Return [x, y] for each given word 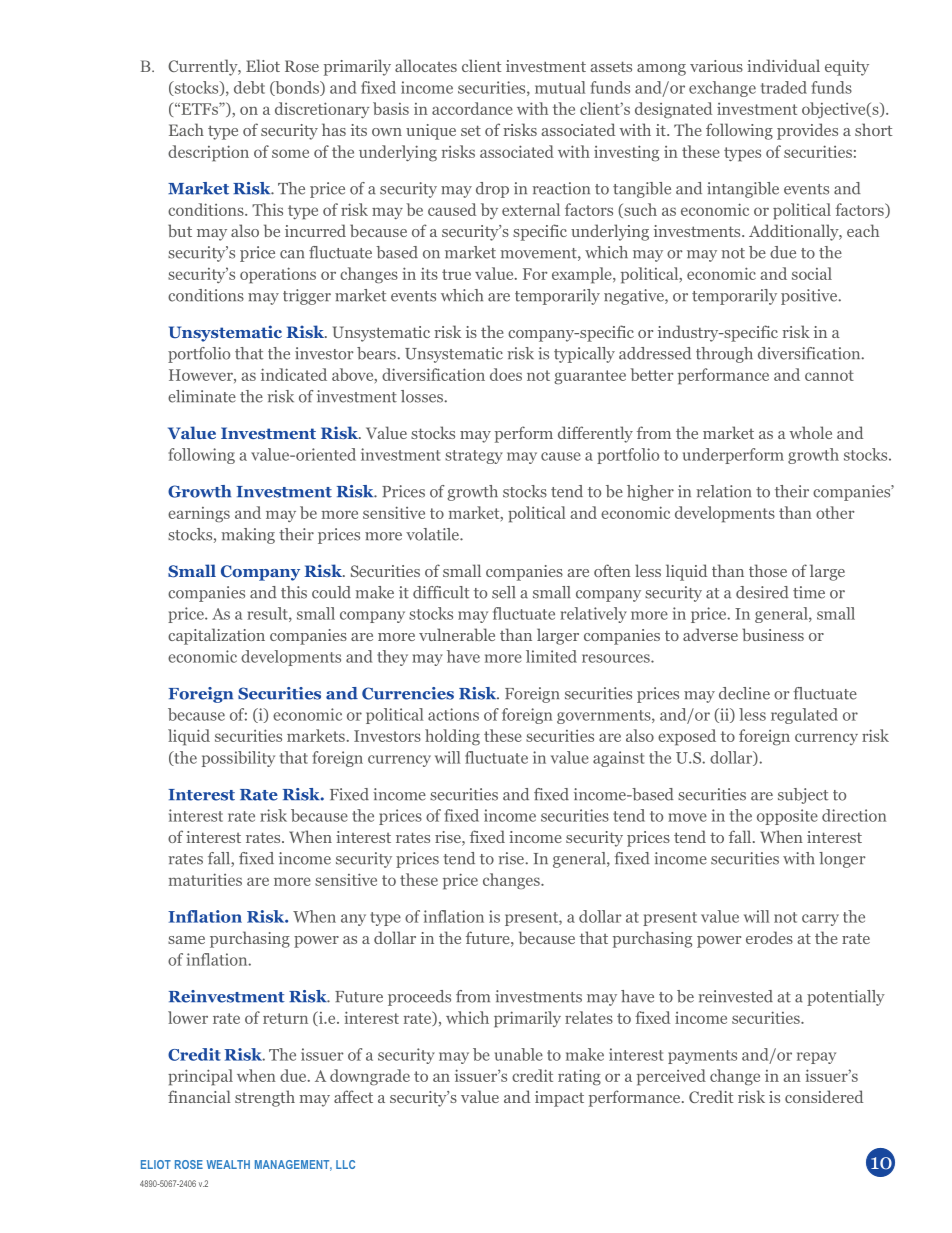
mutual [560, 87]
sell [503, 592]
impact [559, 1099]
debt [249, 87]
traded [784, 87]
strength [265, 1098]
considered [824, 1096]
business [773, 634]
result [268, 614]
